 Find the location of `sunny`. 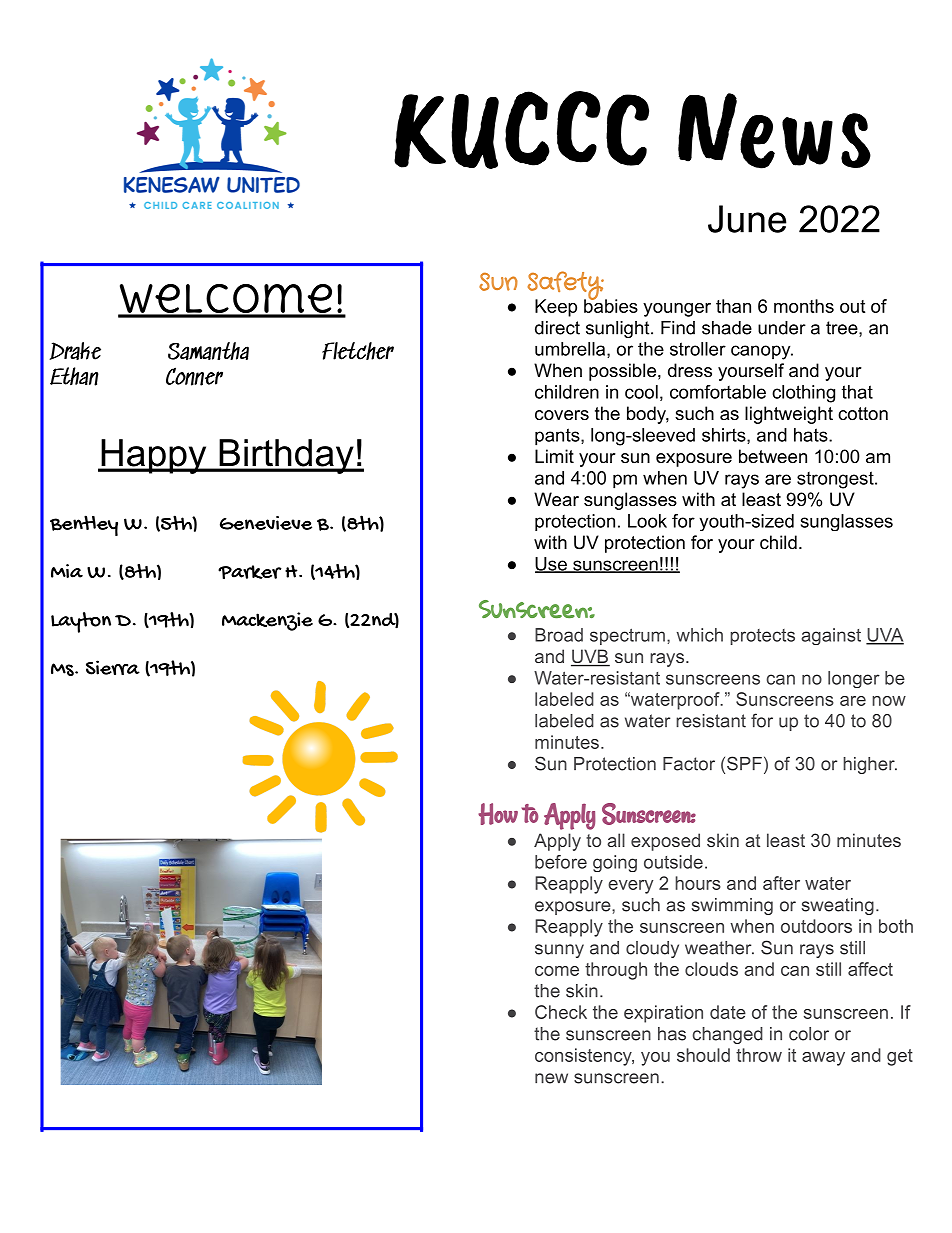

sunny is located at coordinates (559, 951).
